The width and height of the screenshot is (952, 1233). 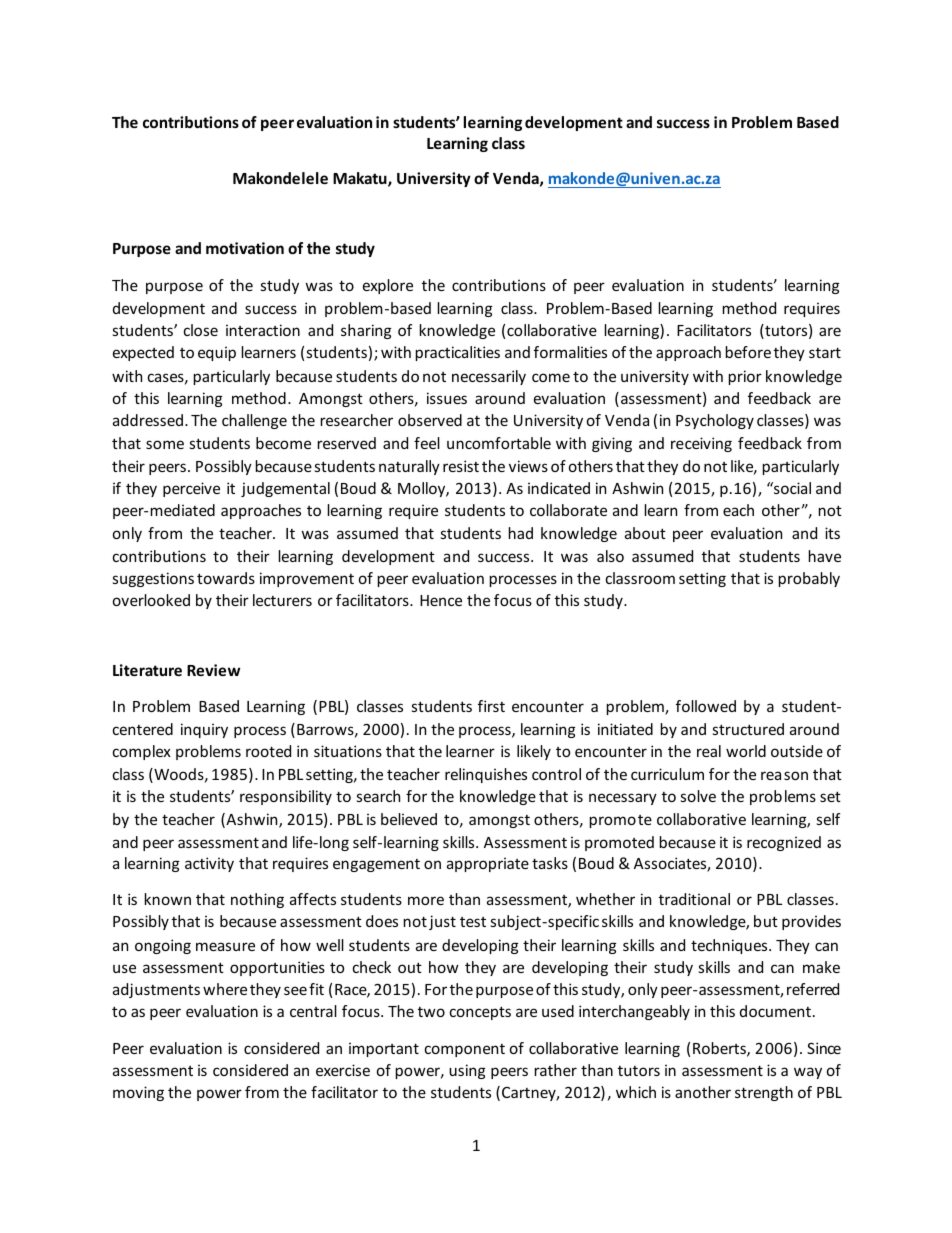 I want to click on Review, so click(x=213, y=670).
